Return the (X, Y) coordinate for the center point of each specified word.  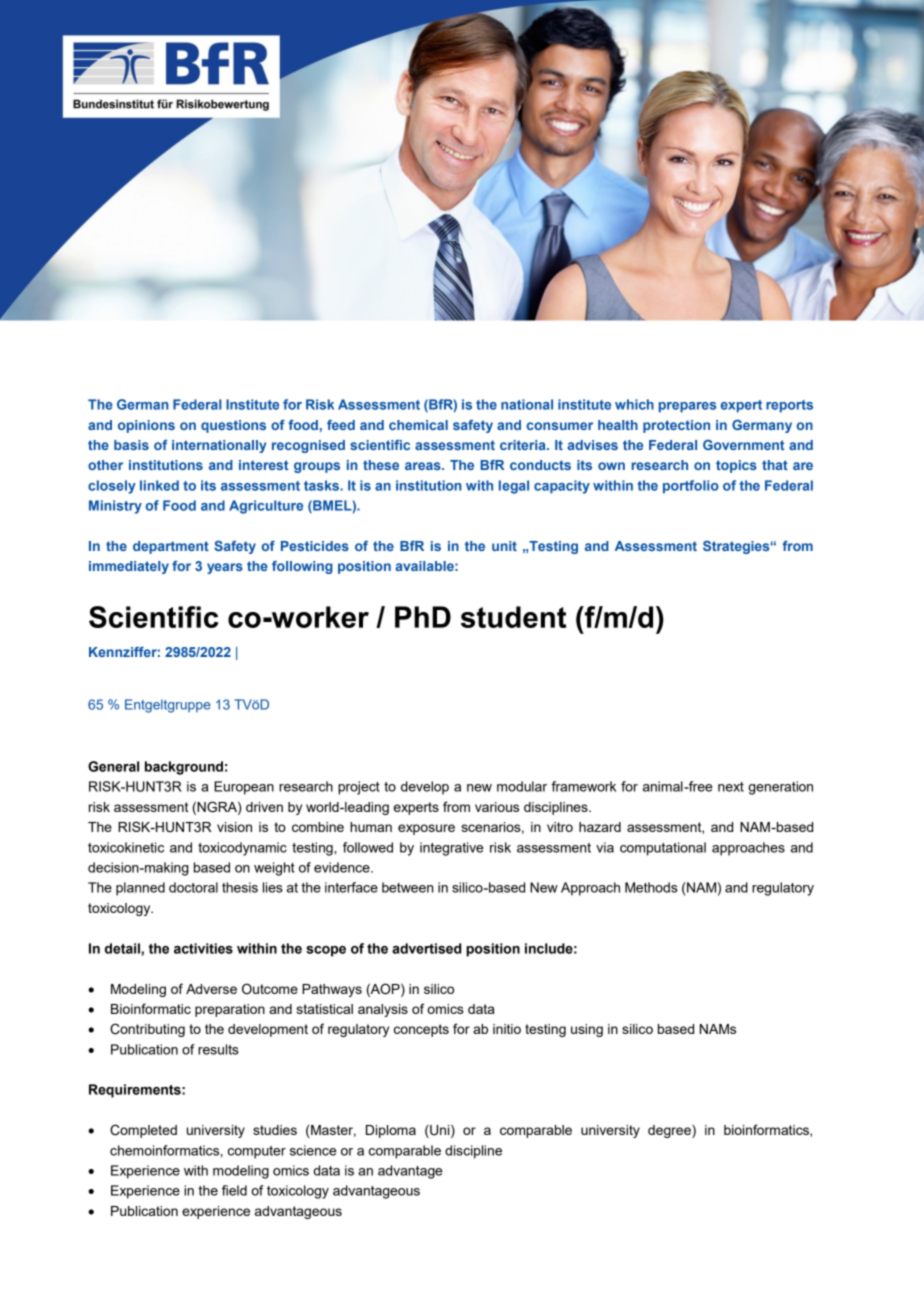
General (113, 766)
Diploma (391, 1131)
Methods (651, 887)
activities (203, 948)
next (731, 787)
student (514, 617)
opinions (146, 426)
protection (676, 426)
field (234, 1190)
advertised (426, 948)
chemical (418, 425)
